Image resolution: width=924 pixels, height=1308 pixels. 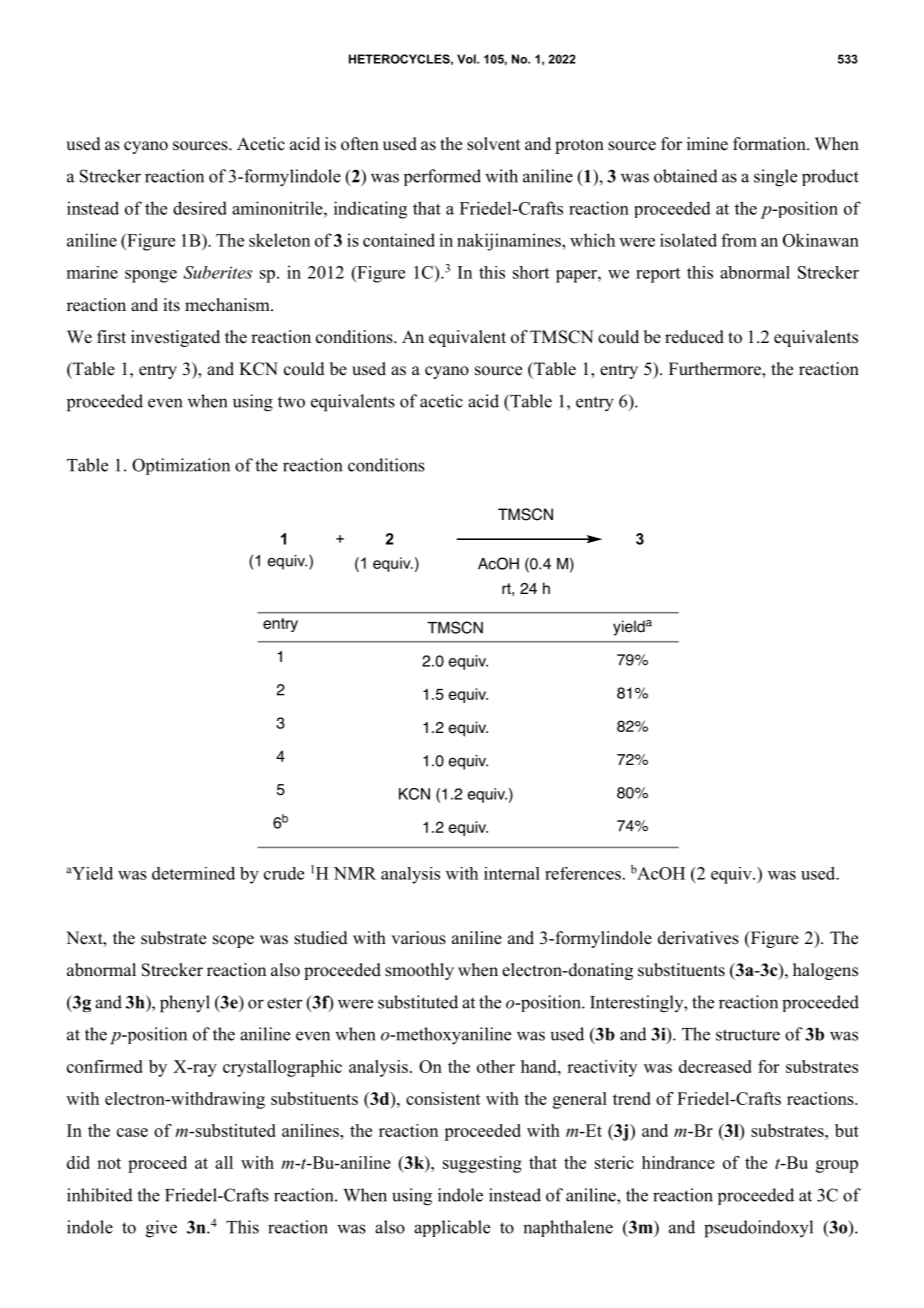 What do you see at coordinates (482, 1164) in the screenshot?
I see `suggesting` at bounding box center [482, 1164].
